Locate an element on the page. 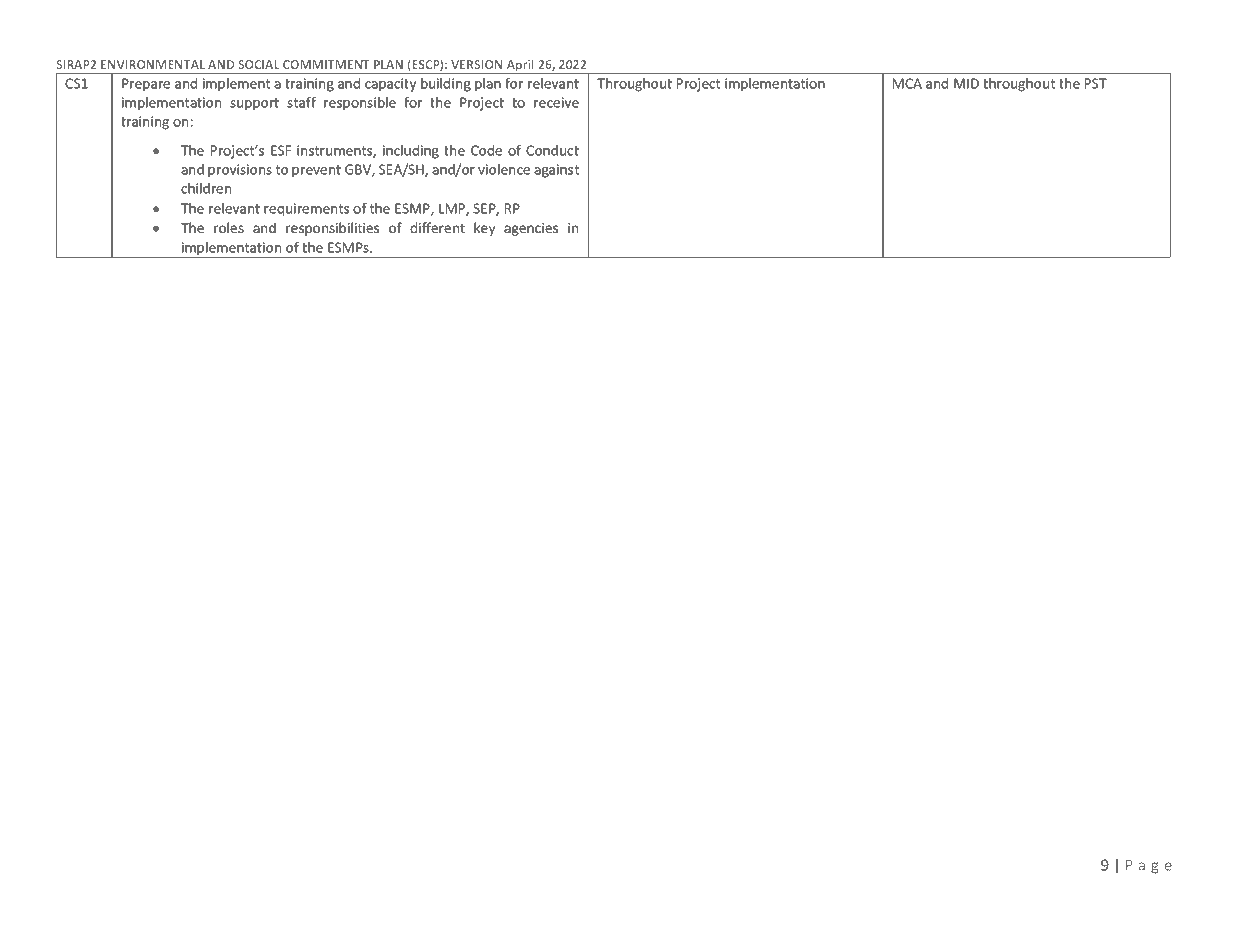 Image resolution: width=1233 pixels, height=952 pixels. ESF is located at coordinates (281, 150).
